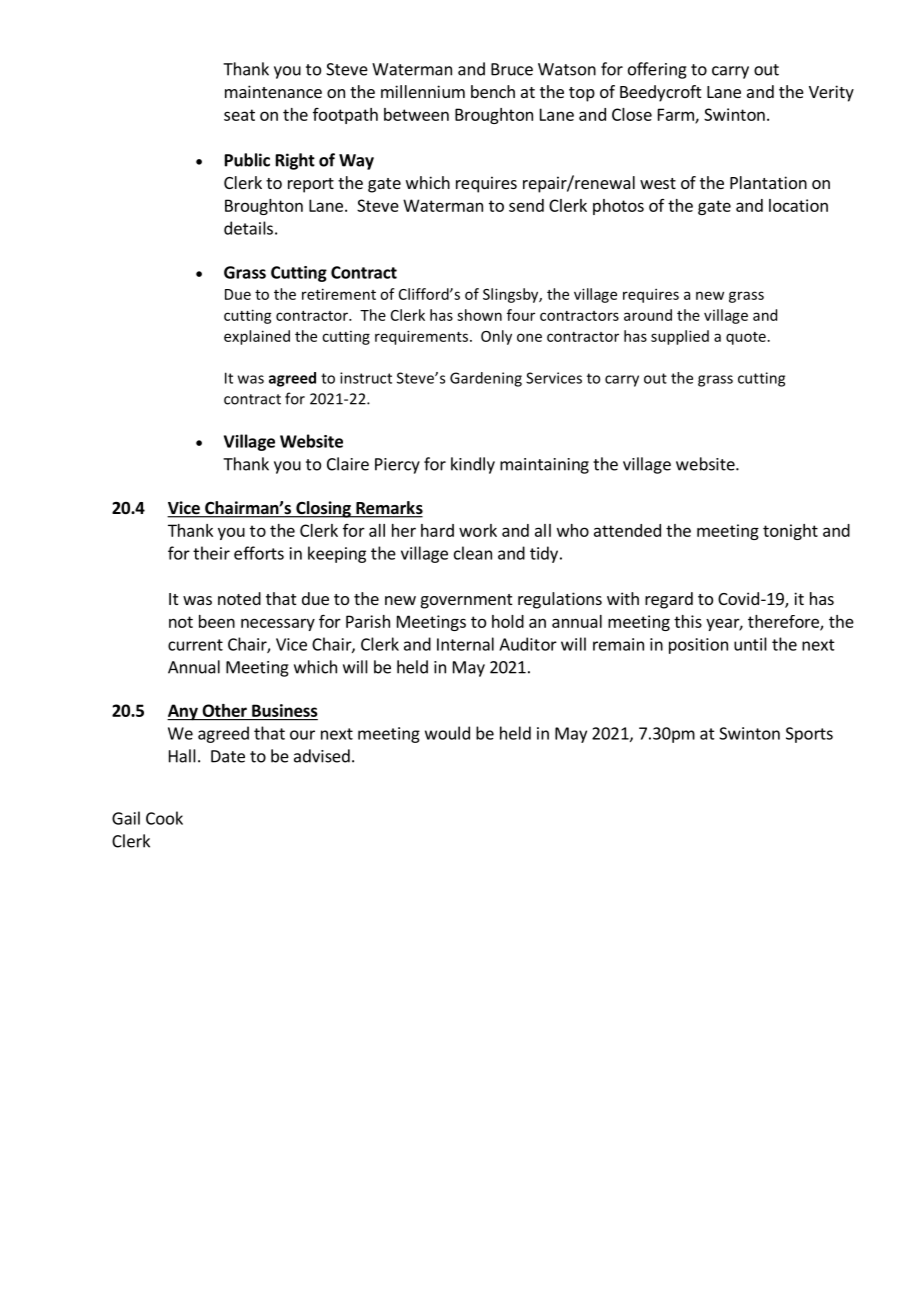 This screenshot has height=1308, width=924. Describe the element at coordinates (677, 115) in the screenshot. I see `Farm` at that location.
